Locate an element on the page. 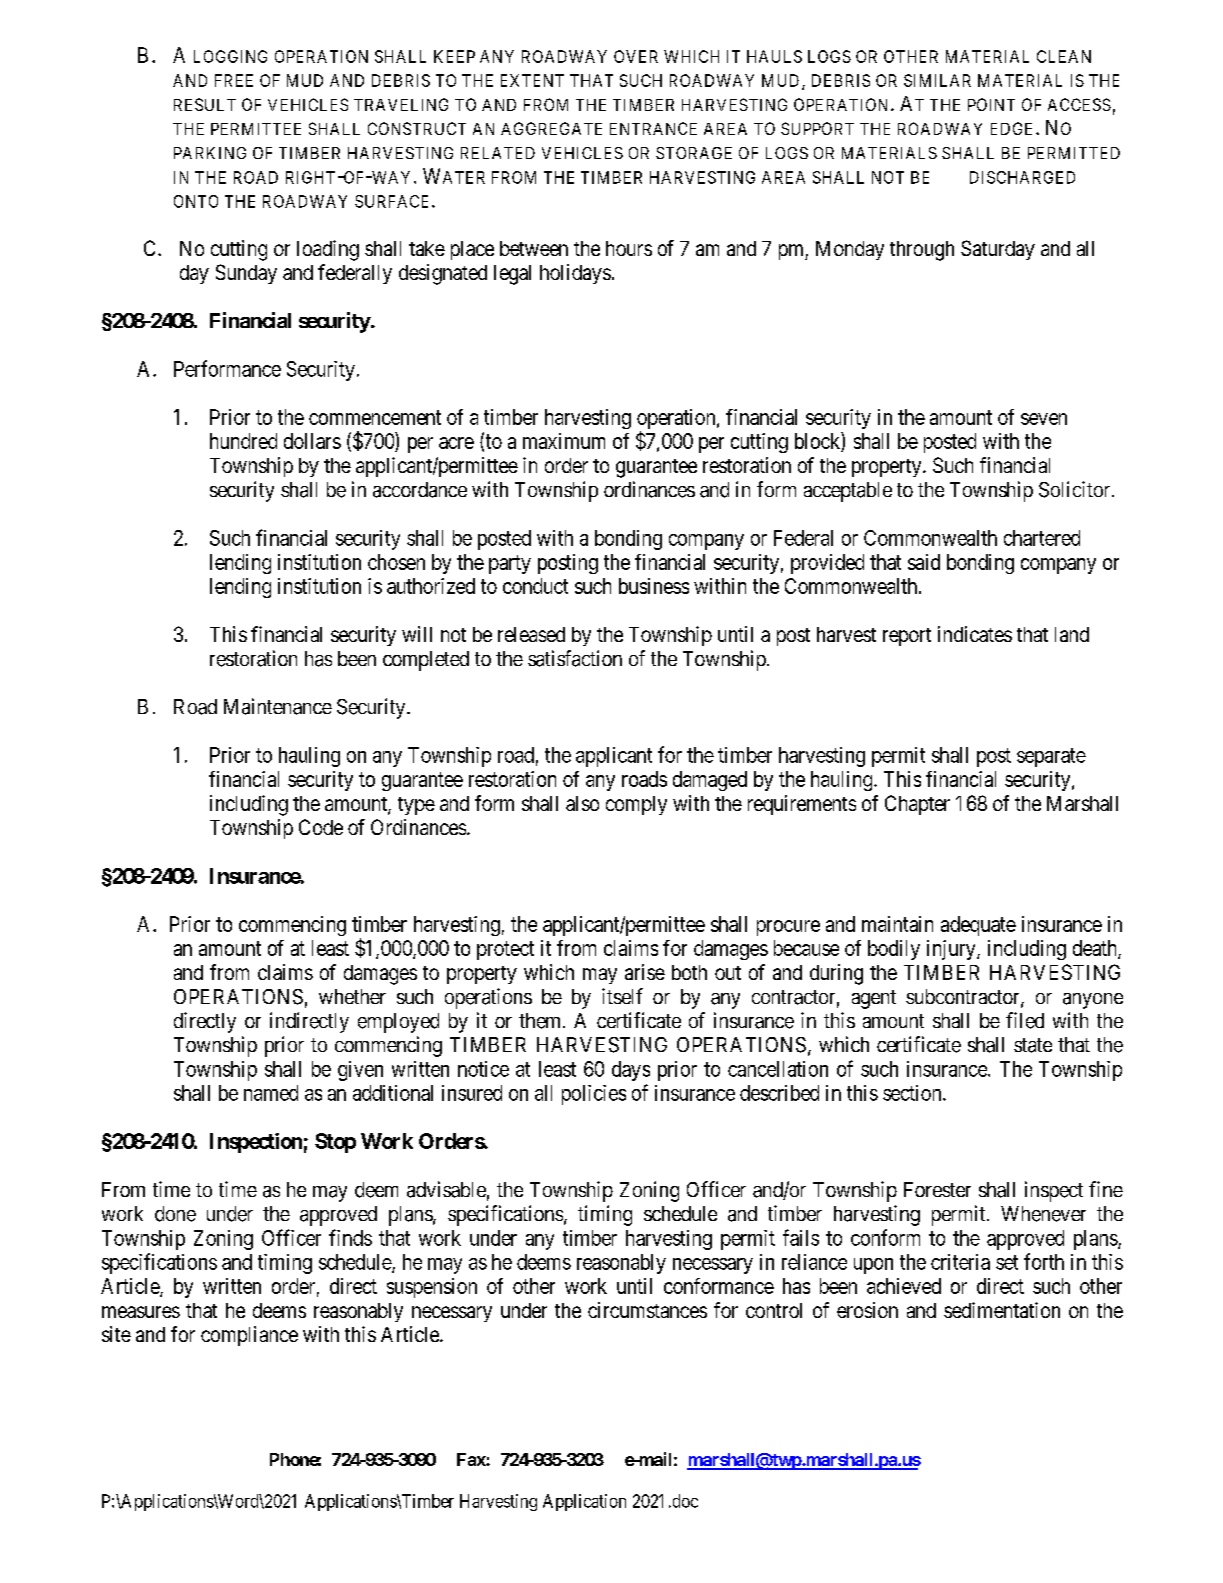 The width and height of the document is (1223, 1583). also is located at coordinates (582, 803).
